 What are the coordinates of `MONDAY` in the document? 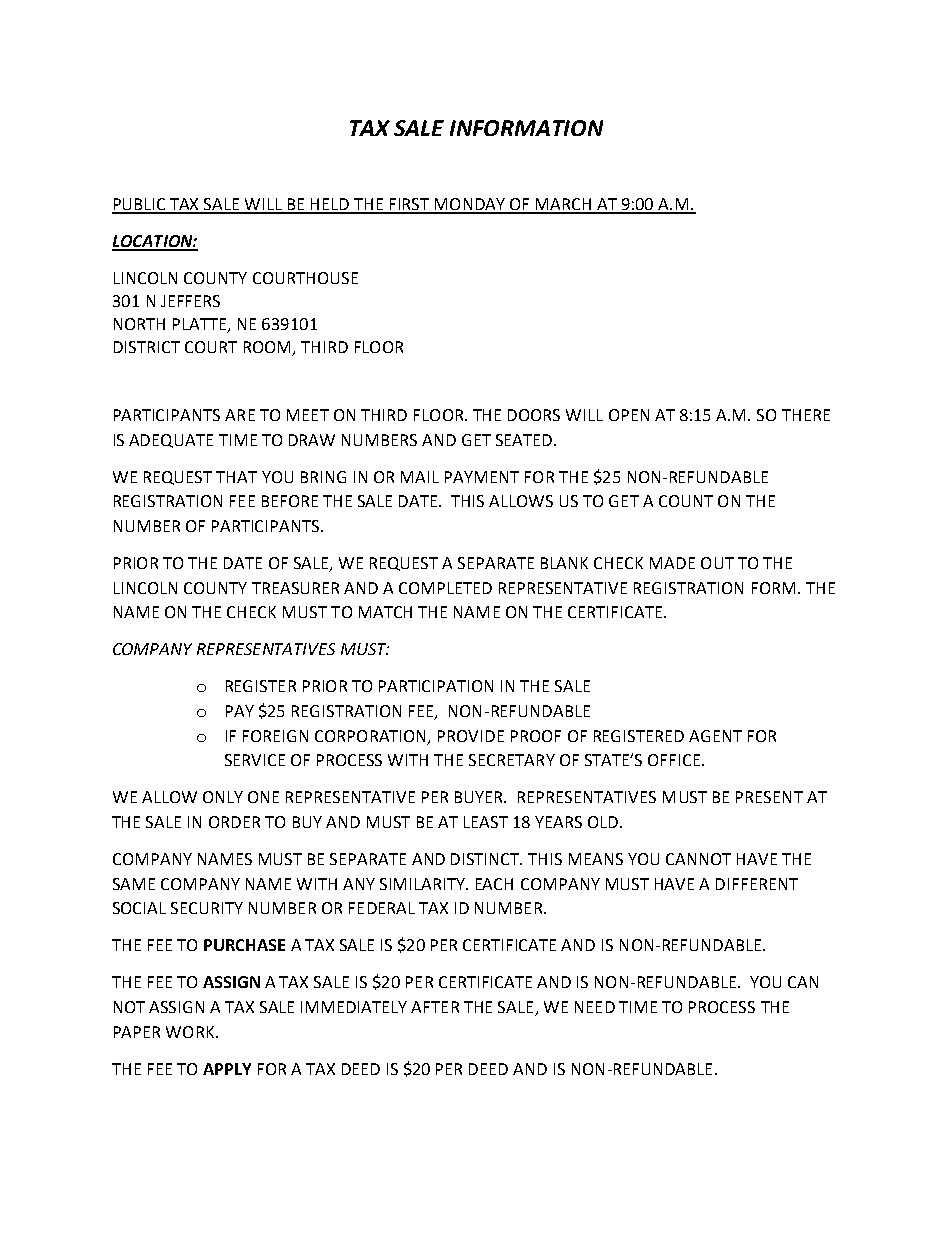 It's located at (469, 205).
